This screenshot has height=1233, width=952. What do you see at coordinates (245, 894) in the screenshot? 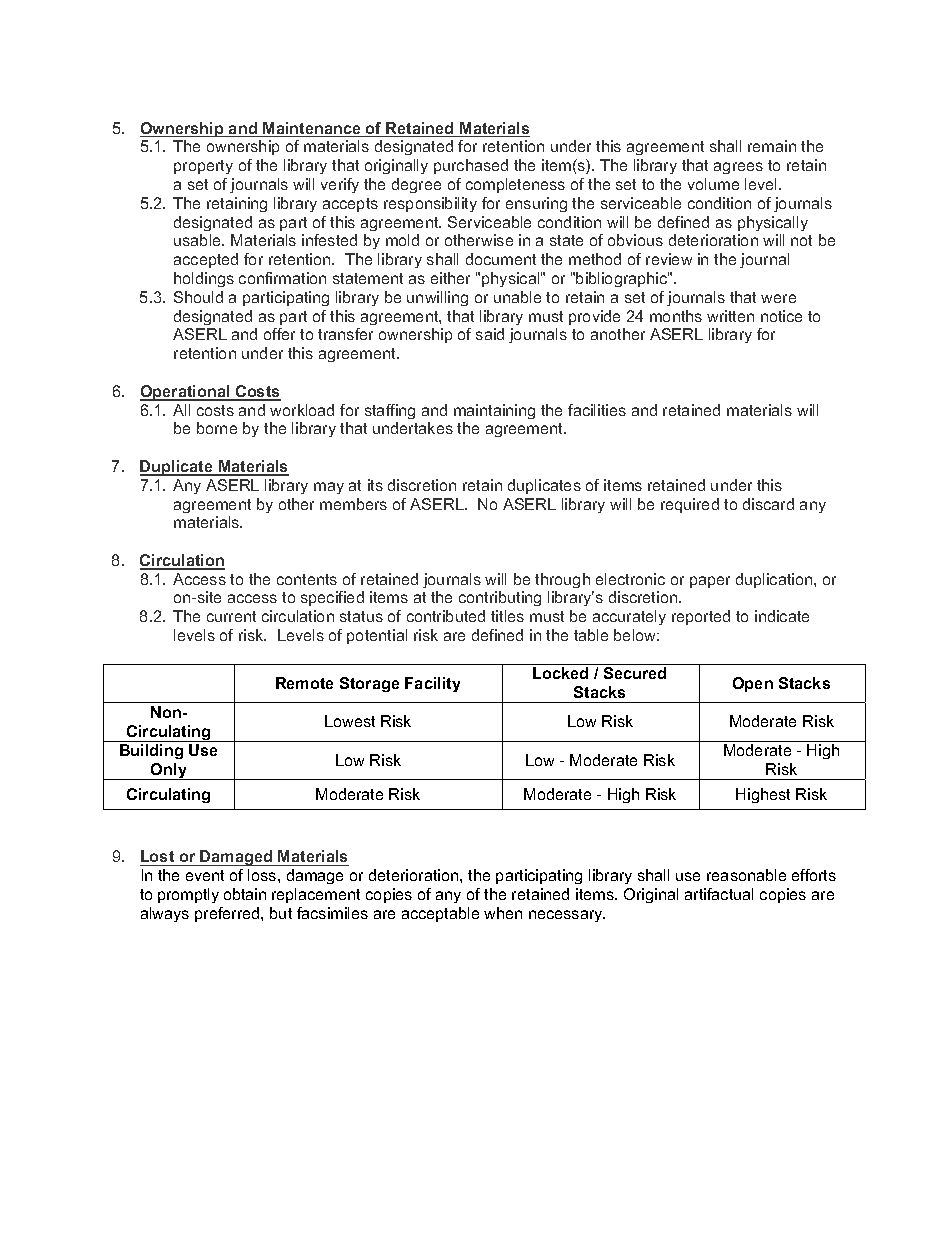
I see `obtain` at bounding box center [245, 894].
